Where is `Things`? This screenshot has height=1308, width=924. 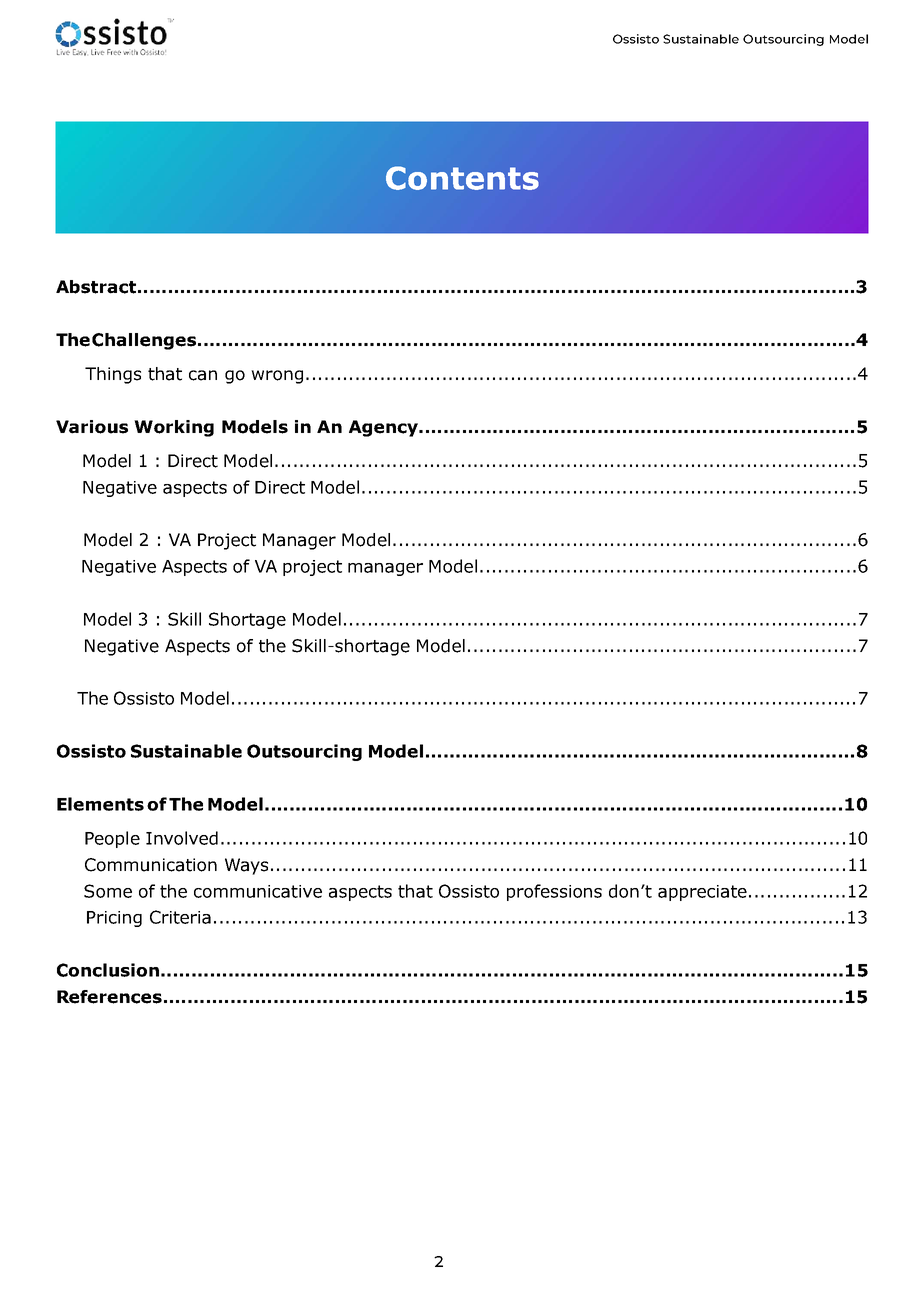 Things is located at coordinates (113, 375).
